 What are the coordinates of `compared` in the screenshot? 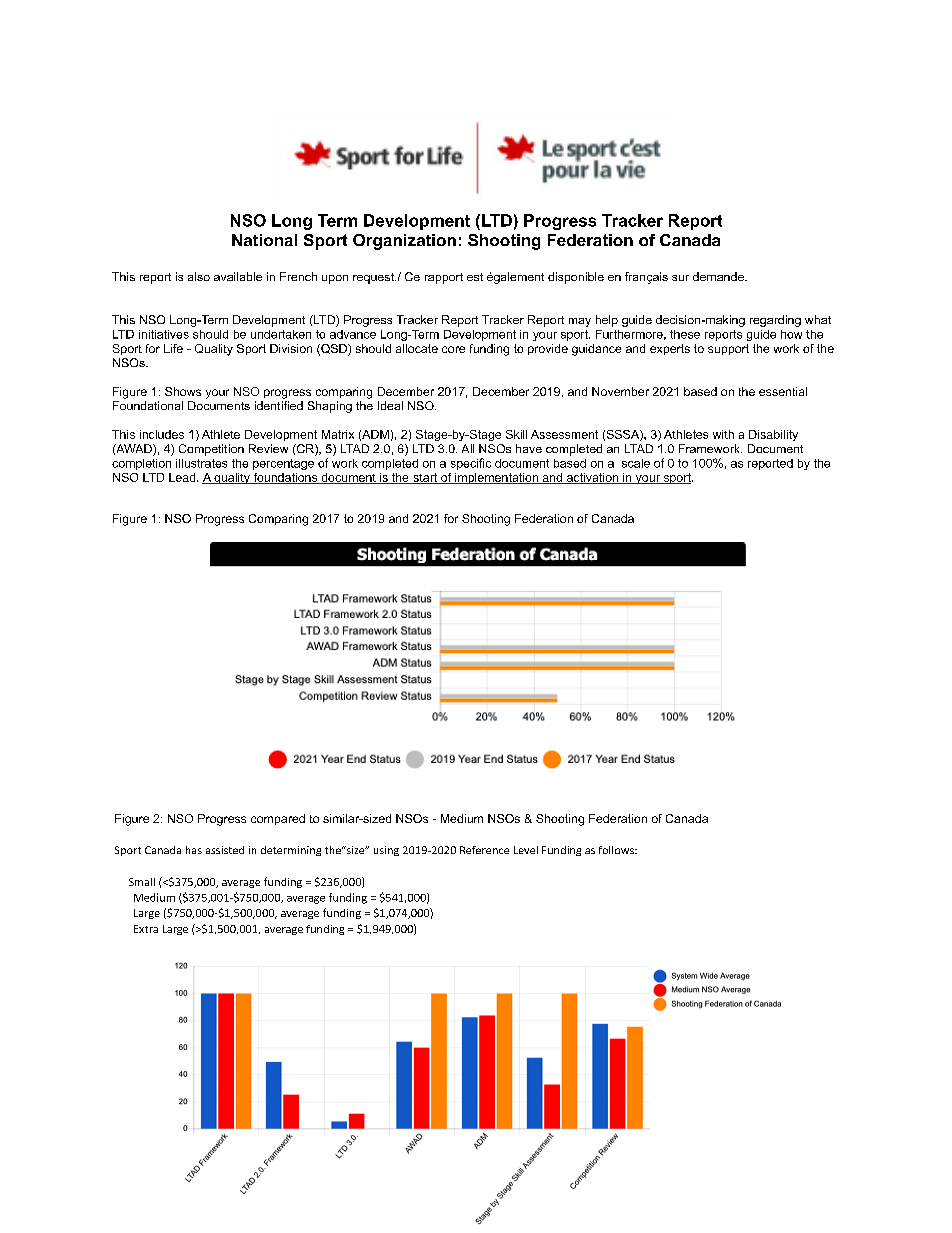 It's located at (278, 819).
